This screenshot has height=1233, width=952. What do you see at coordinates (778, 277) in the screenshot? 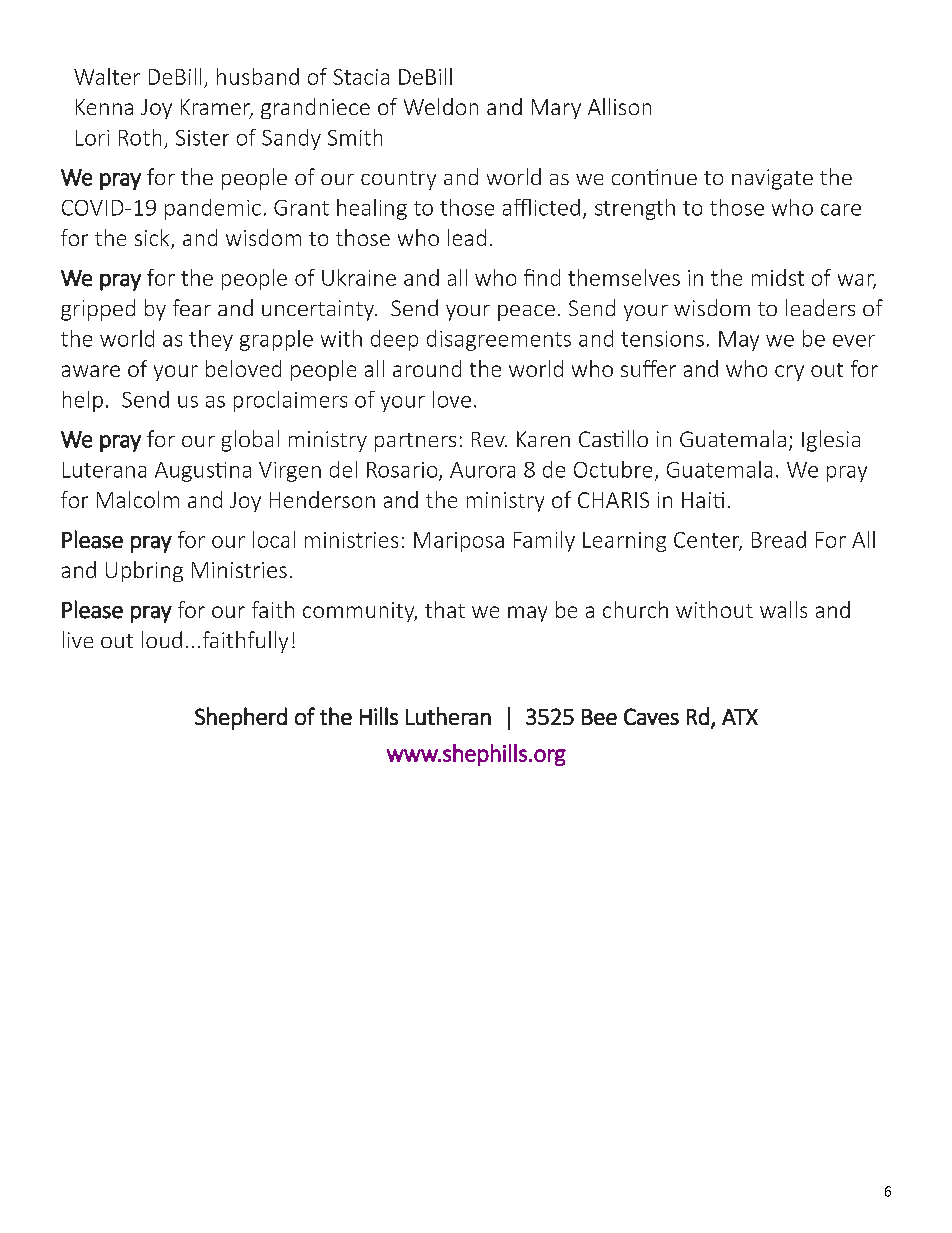
I see `midst` at bounding box center [778, 277].
